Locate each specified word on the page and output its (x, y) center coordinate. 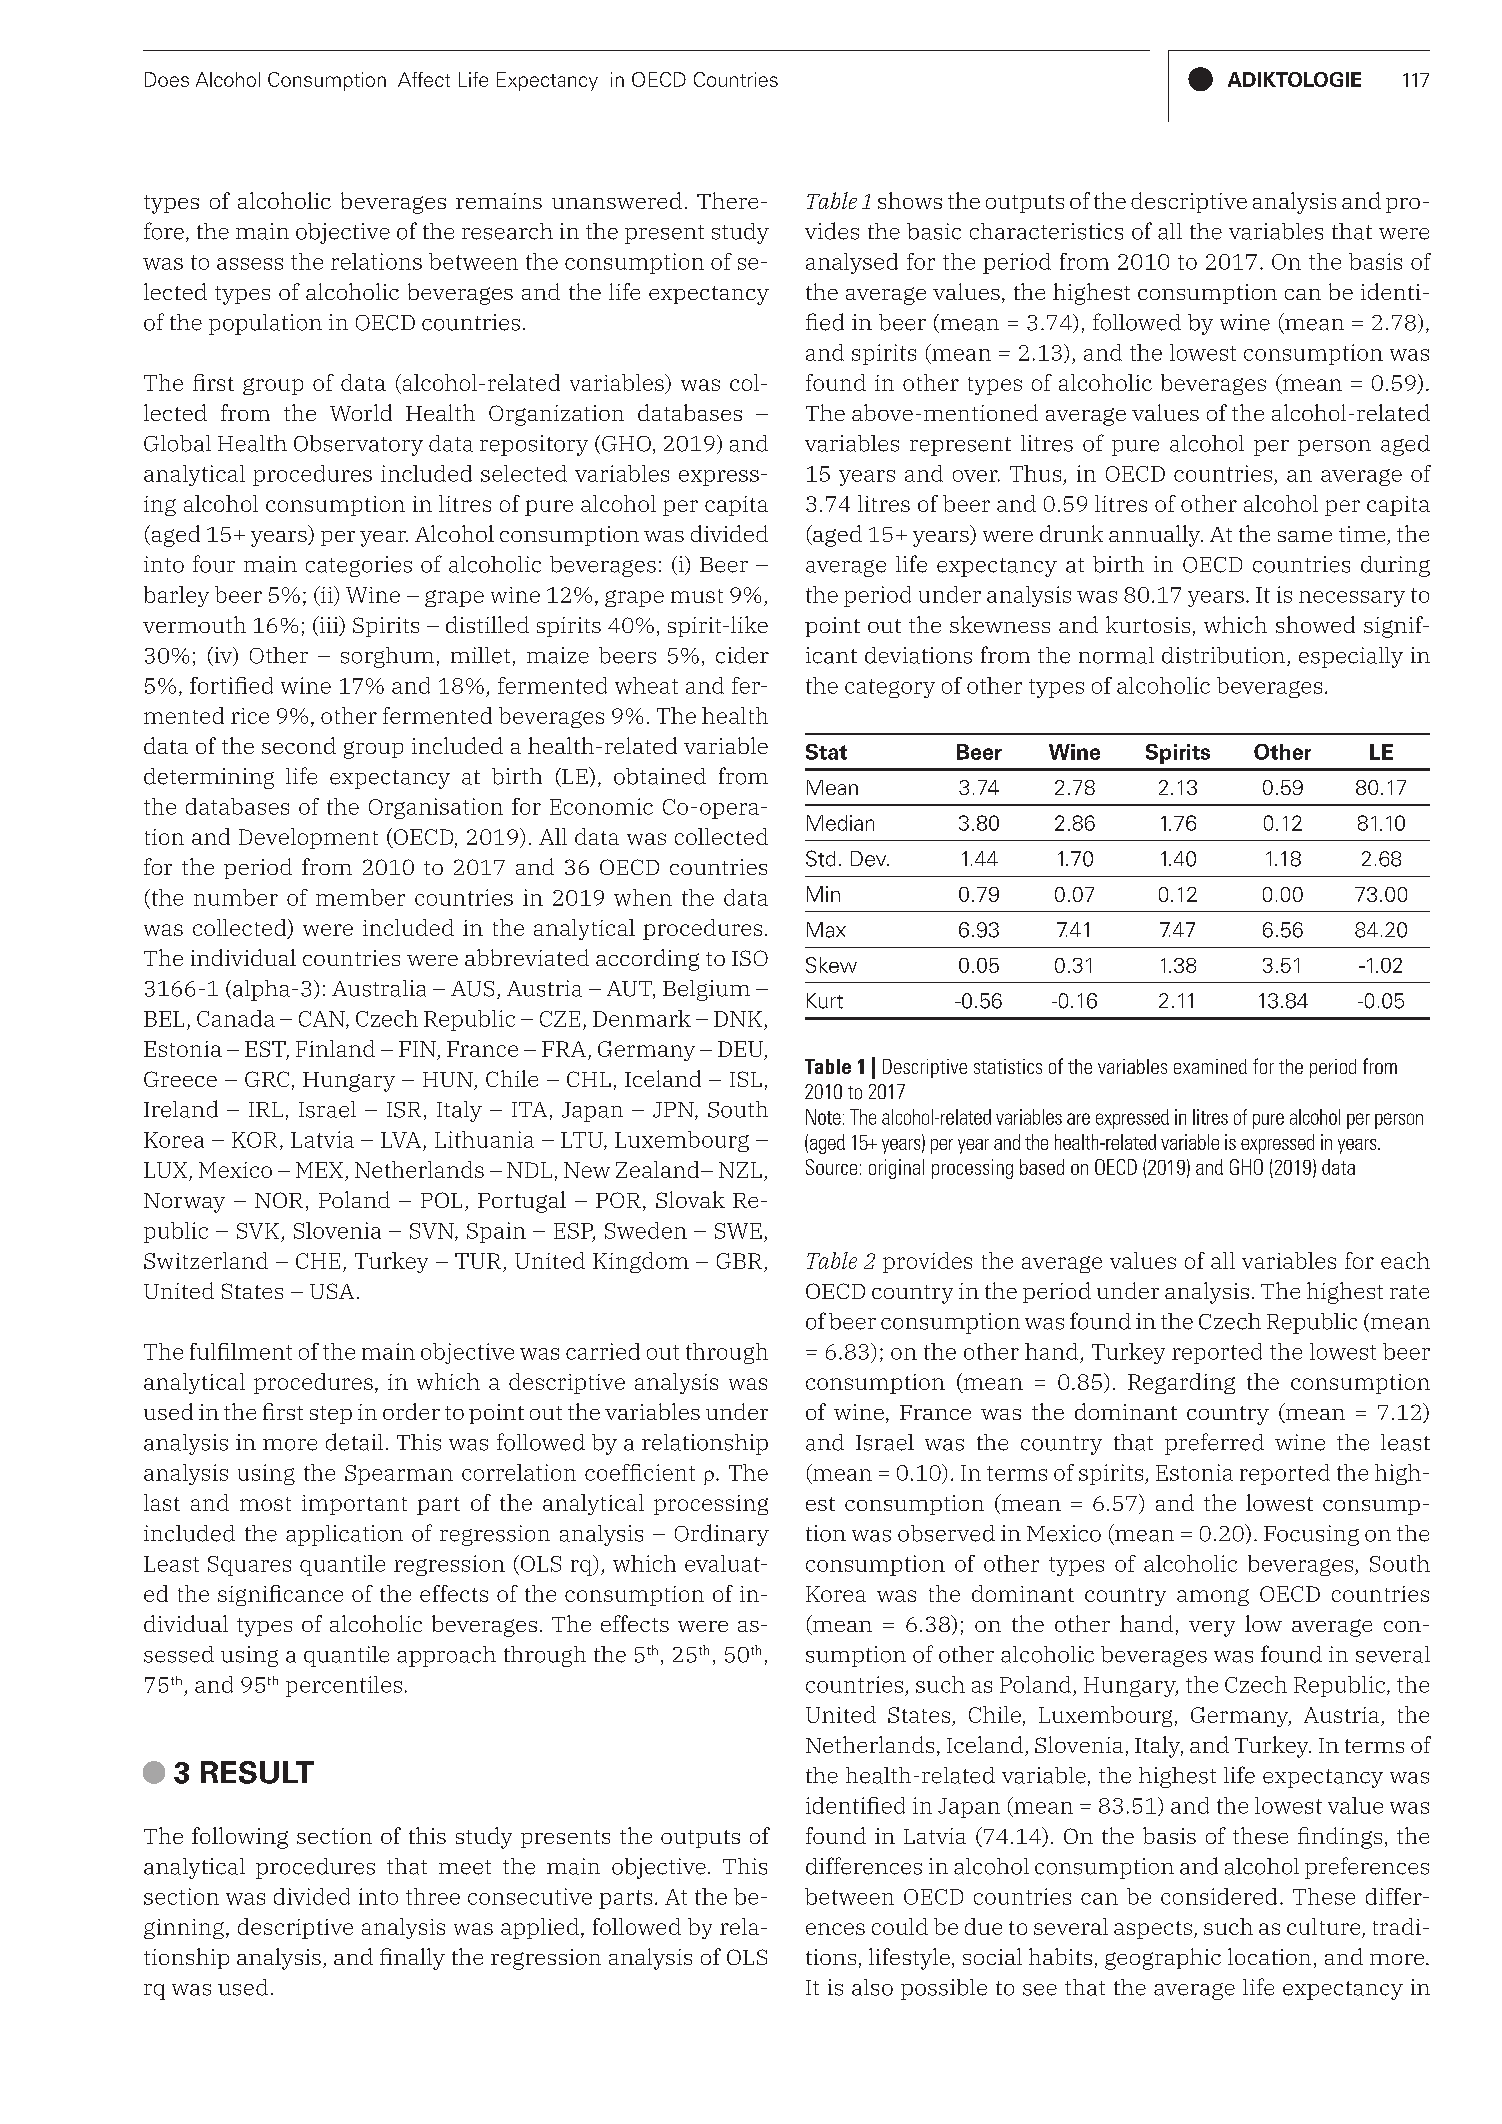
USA (332, 1291)
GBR (739, 1261)
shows (910, 200)
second (299, 745)
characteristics (1046, 231)
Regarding (1181, 1383)
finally (412, 1959)
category (890, 688)
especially (1351, 657)
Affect (424, 79)
